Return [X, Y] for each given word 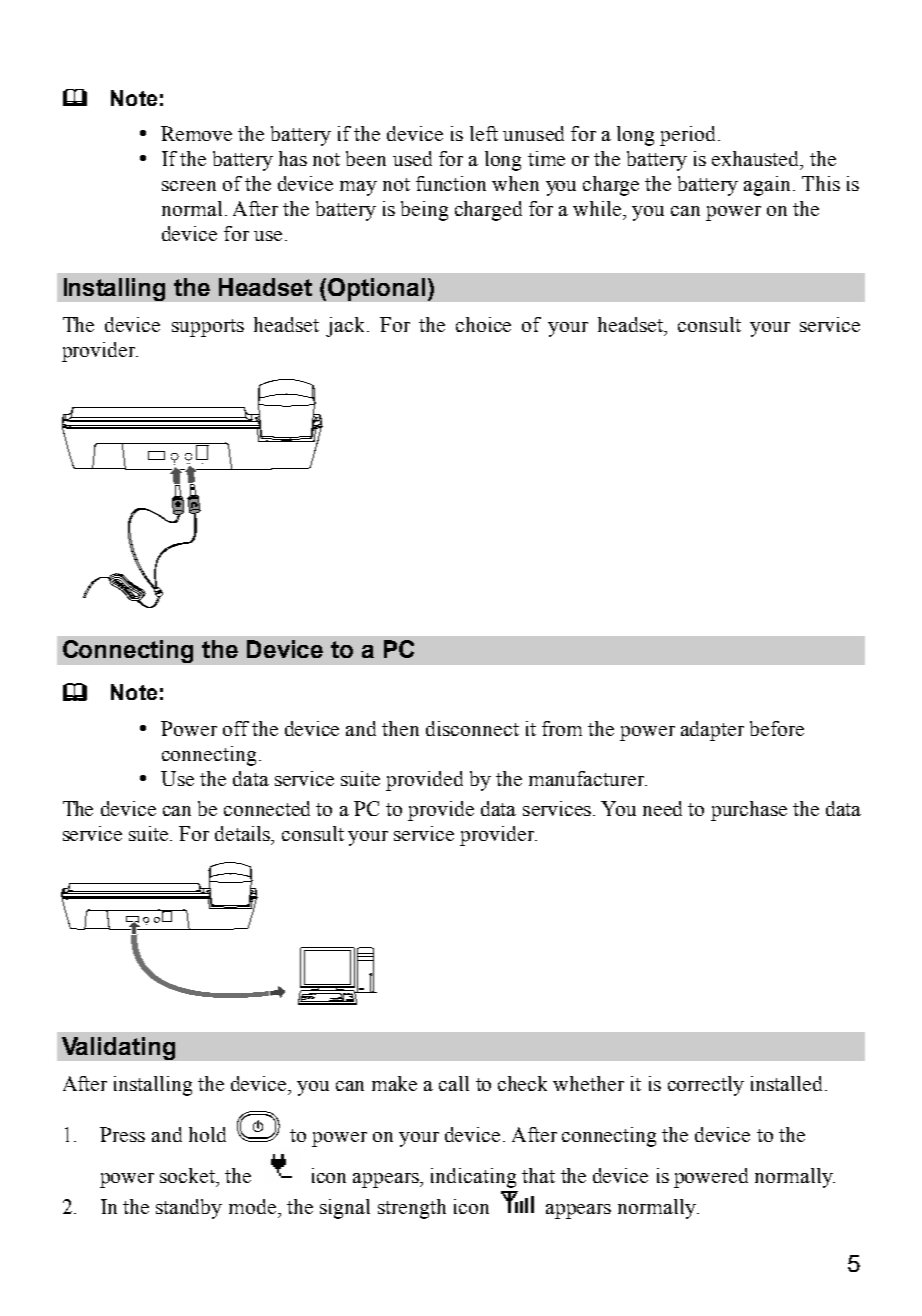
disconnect [472, 728]
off [236, 728]
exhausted [757, 160]
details [244, 835]
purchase [749, 811]
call [454, 1083]
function [451, 183]
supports [208, 328]
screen [189, 186]
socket [188, 1175]
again [767, 186]
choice [483, 324]
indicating [473, 1178]
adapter [712, 731]
